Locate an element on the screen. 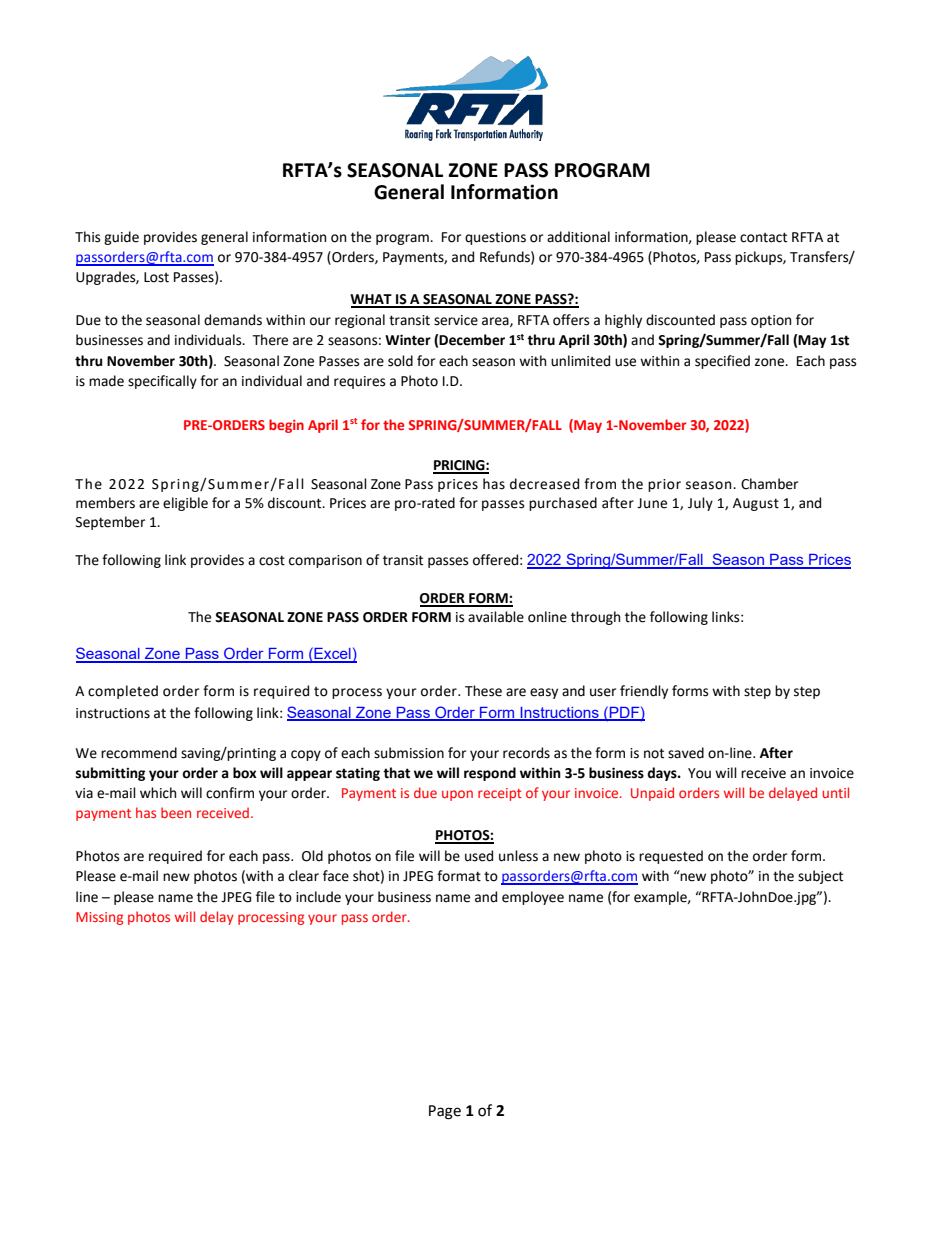 Image resolution: width=952 pixels, height=1233 pixels. contact is located at coordinates (763, 237).
